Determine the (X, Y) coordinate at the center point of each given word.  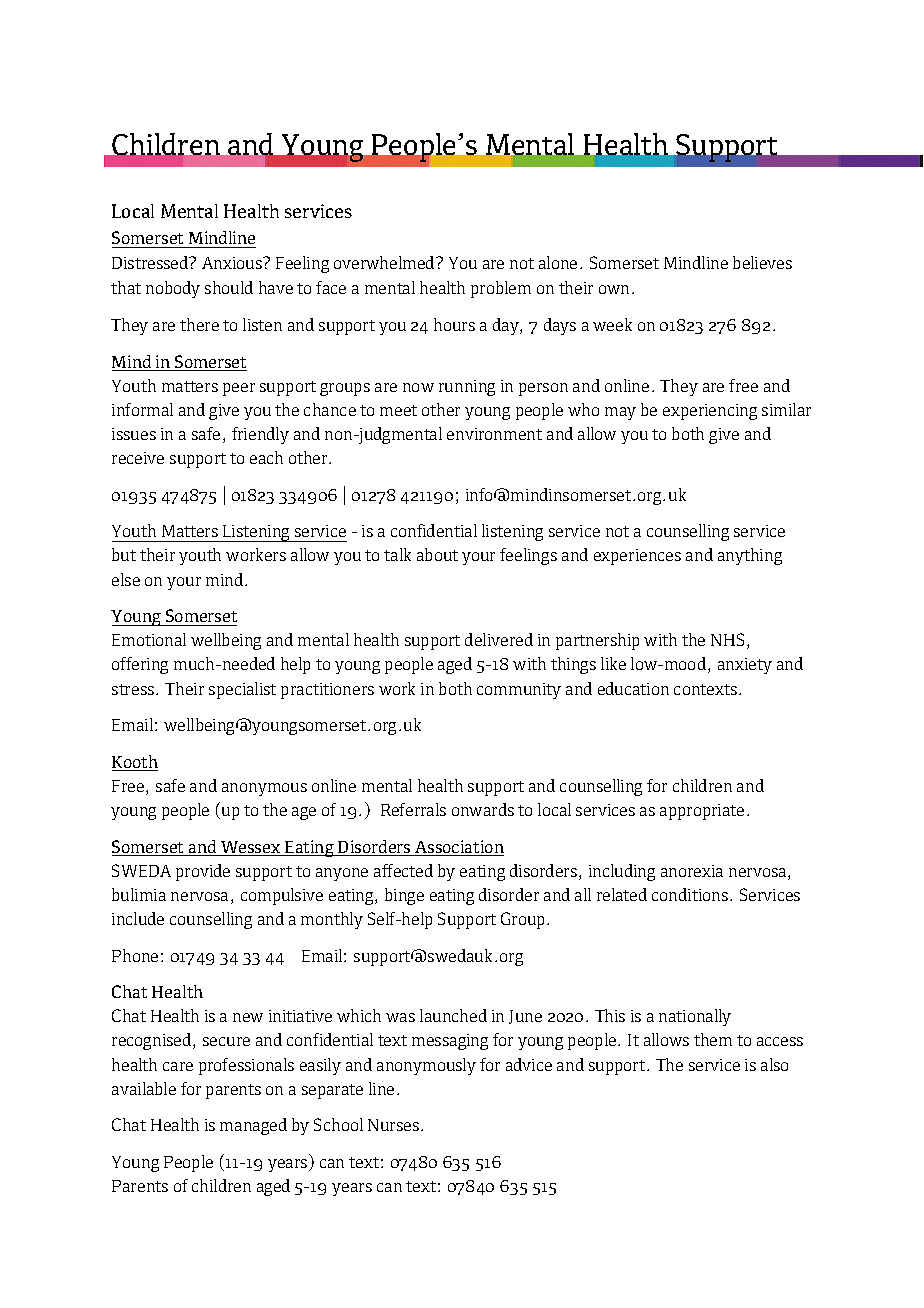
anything (750, 556)
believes (762, 262)
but (124, 554)
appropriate (702, 812)
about (437, 554)
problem (501, 289)
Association (458, 848)
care (178, 1066)
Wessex (251, 848)
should (229, 287)
